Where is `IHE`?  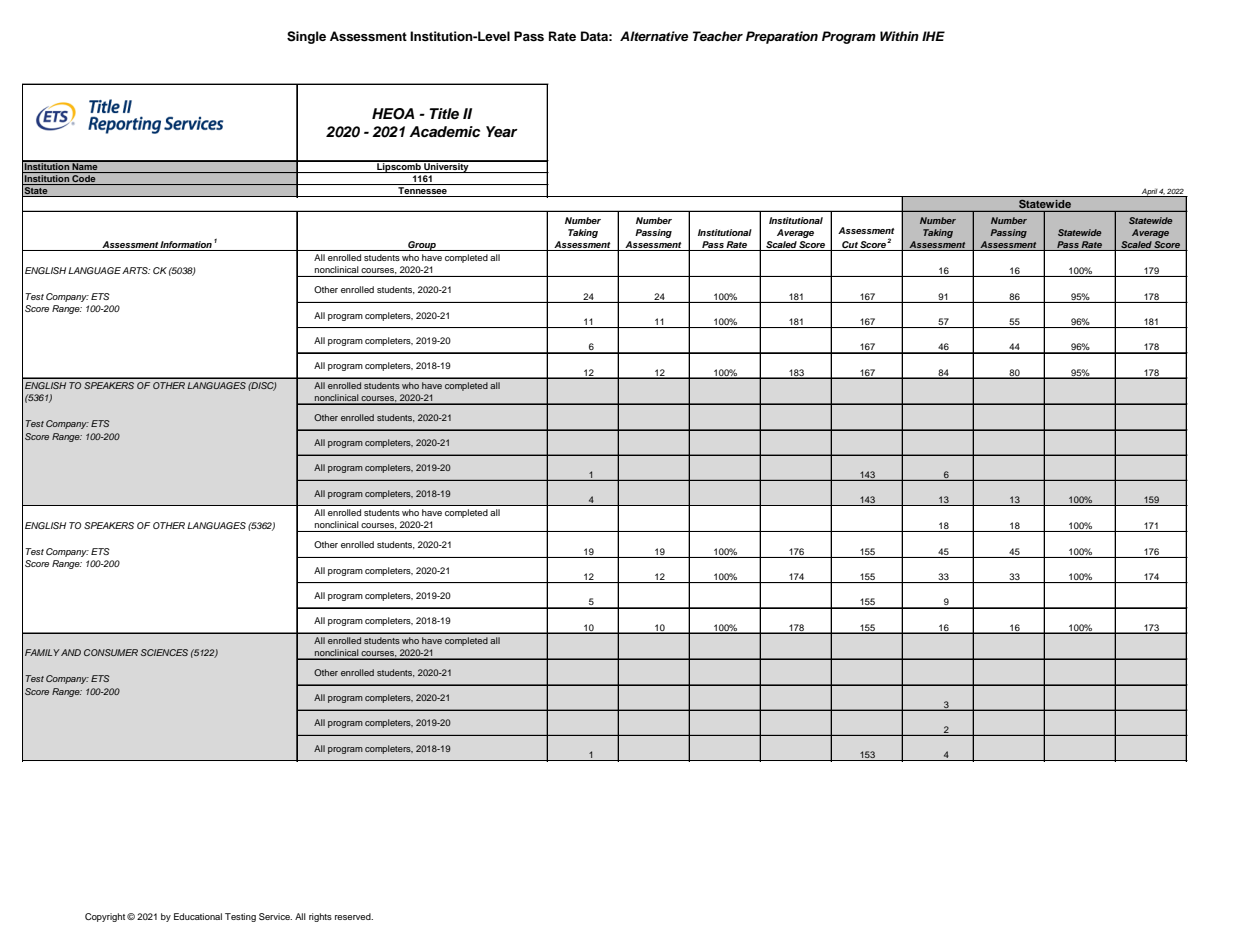
IHE is located at coordinates (933, 36).
